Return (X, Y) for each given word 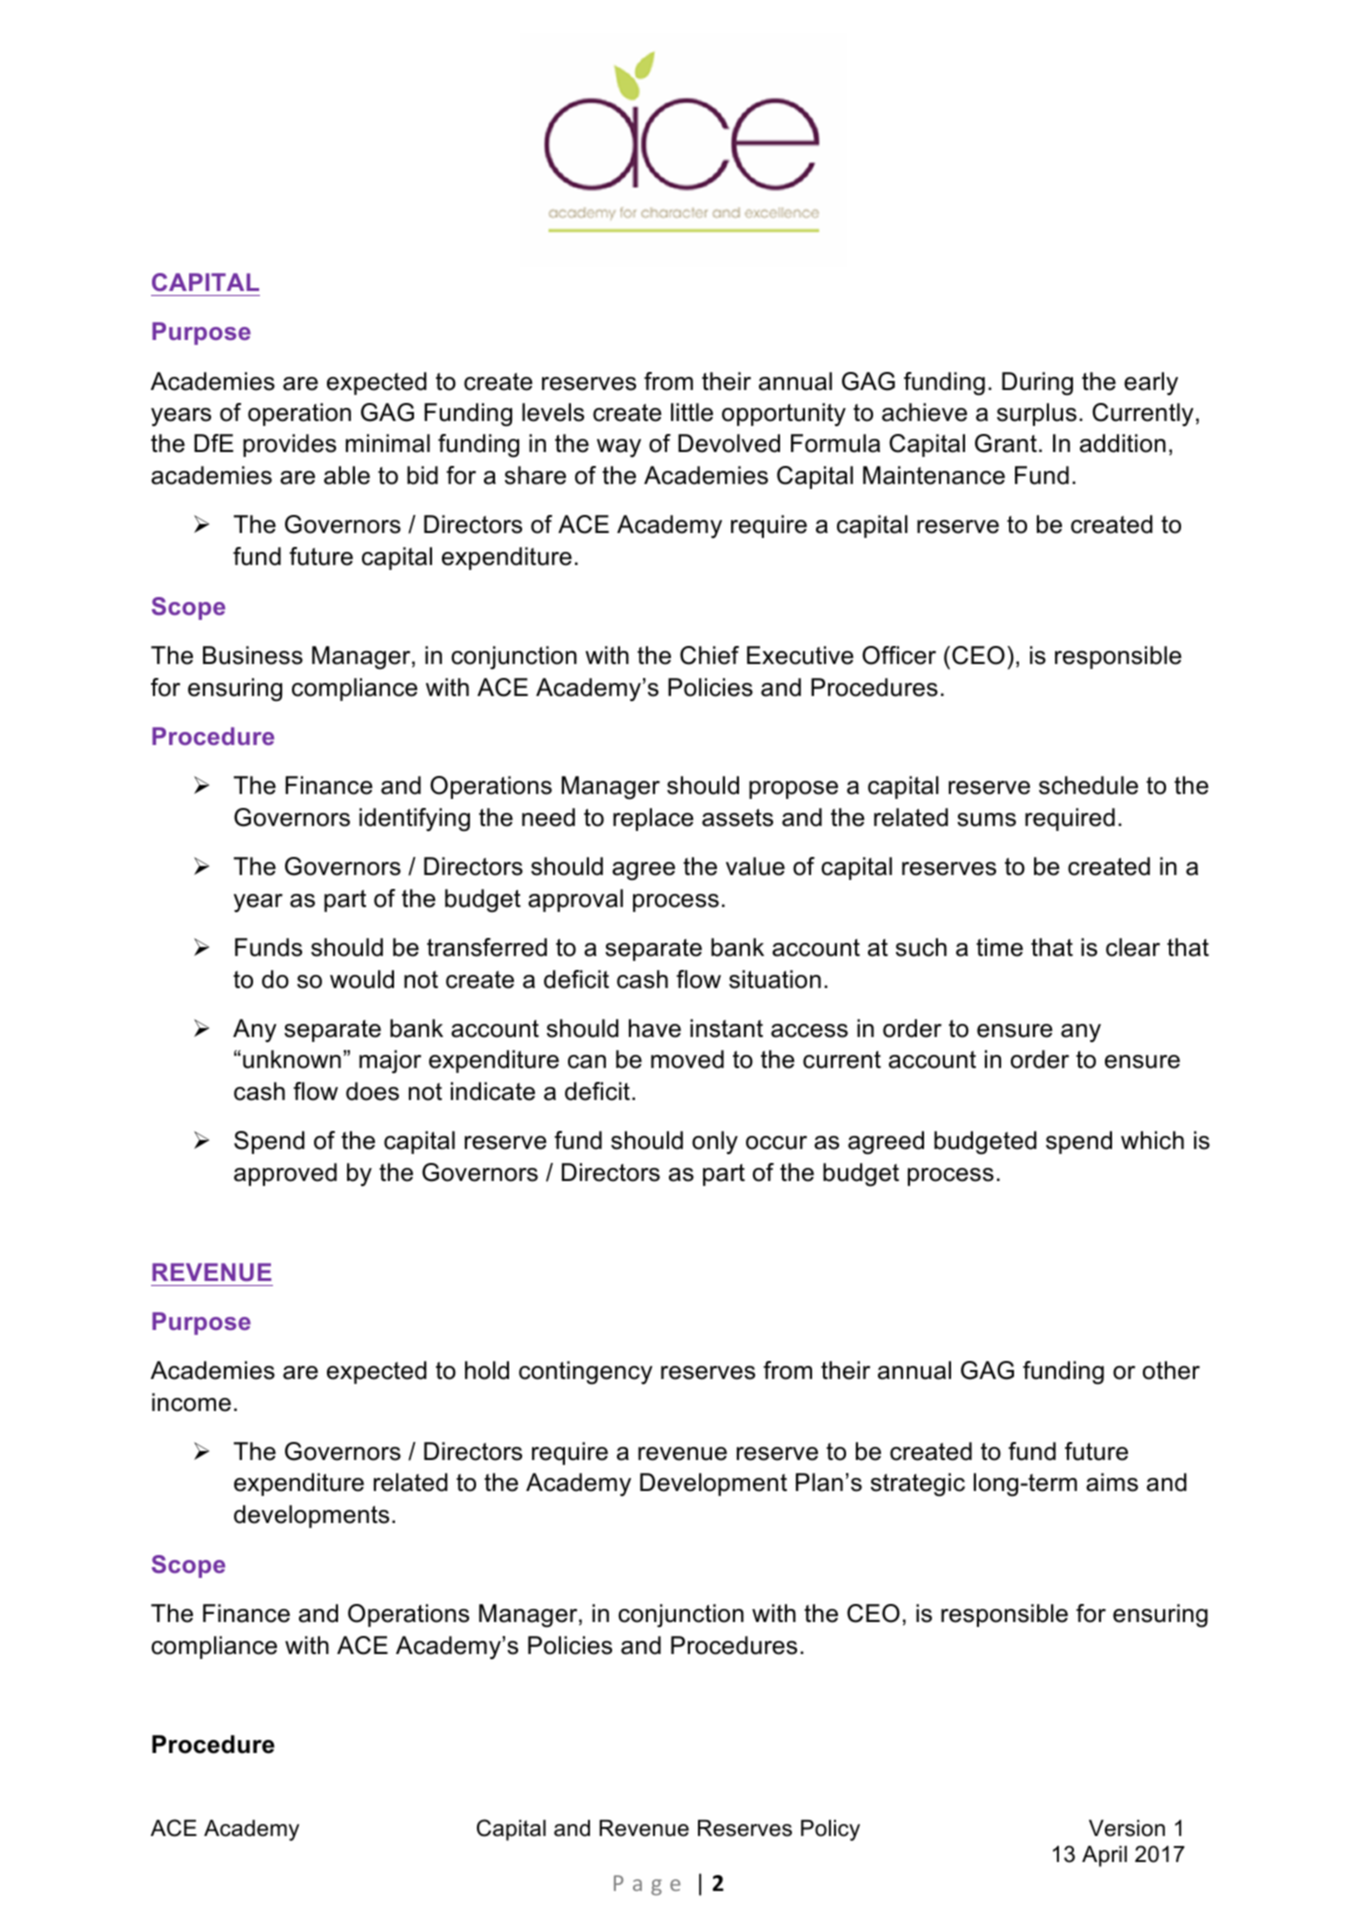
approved (285, 1174)
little (692, 412)
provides (289, 445)
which (1152, 1140)
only (715, 1142)
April (1104, 1856)
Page (647, 1885)
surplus (1037, 414)
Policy (830, 1830)
